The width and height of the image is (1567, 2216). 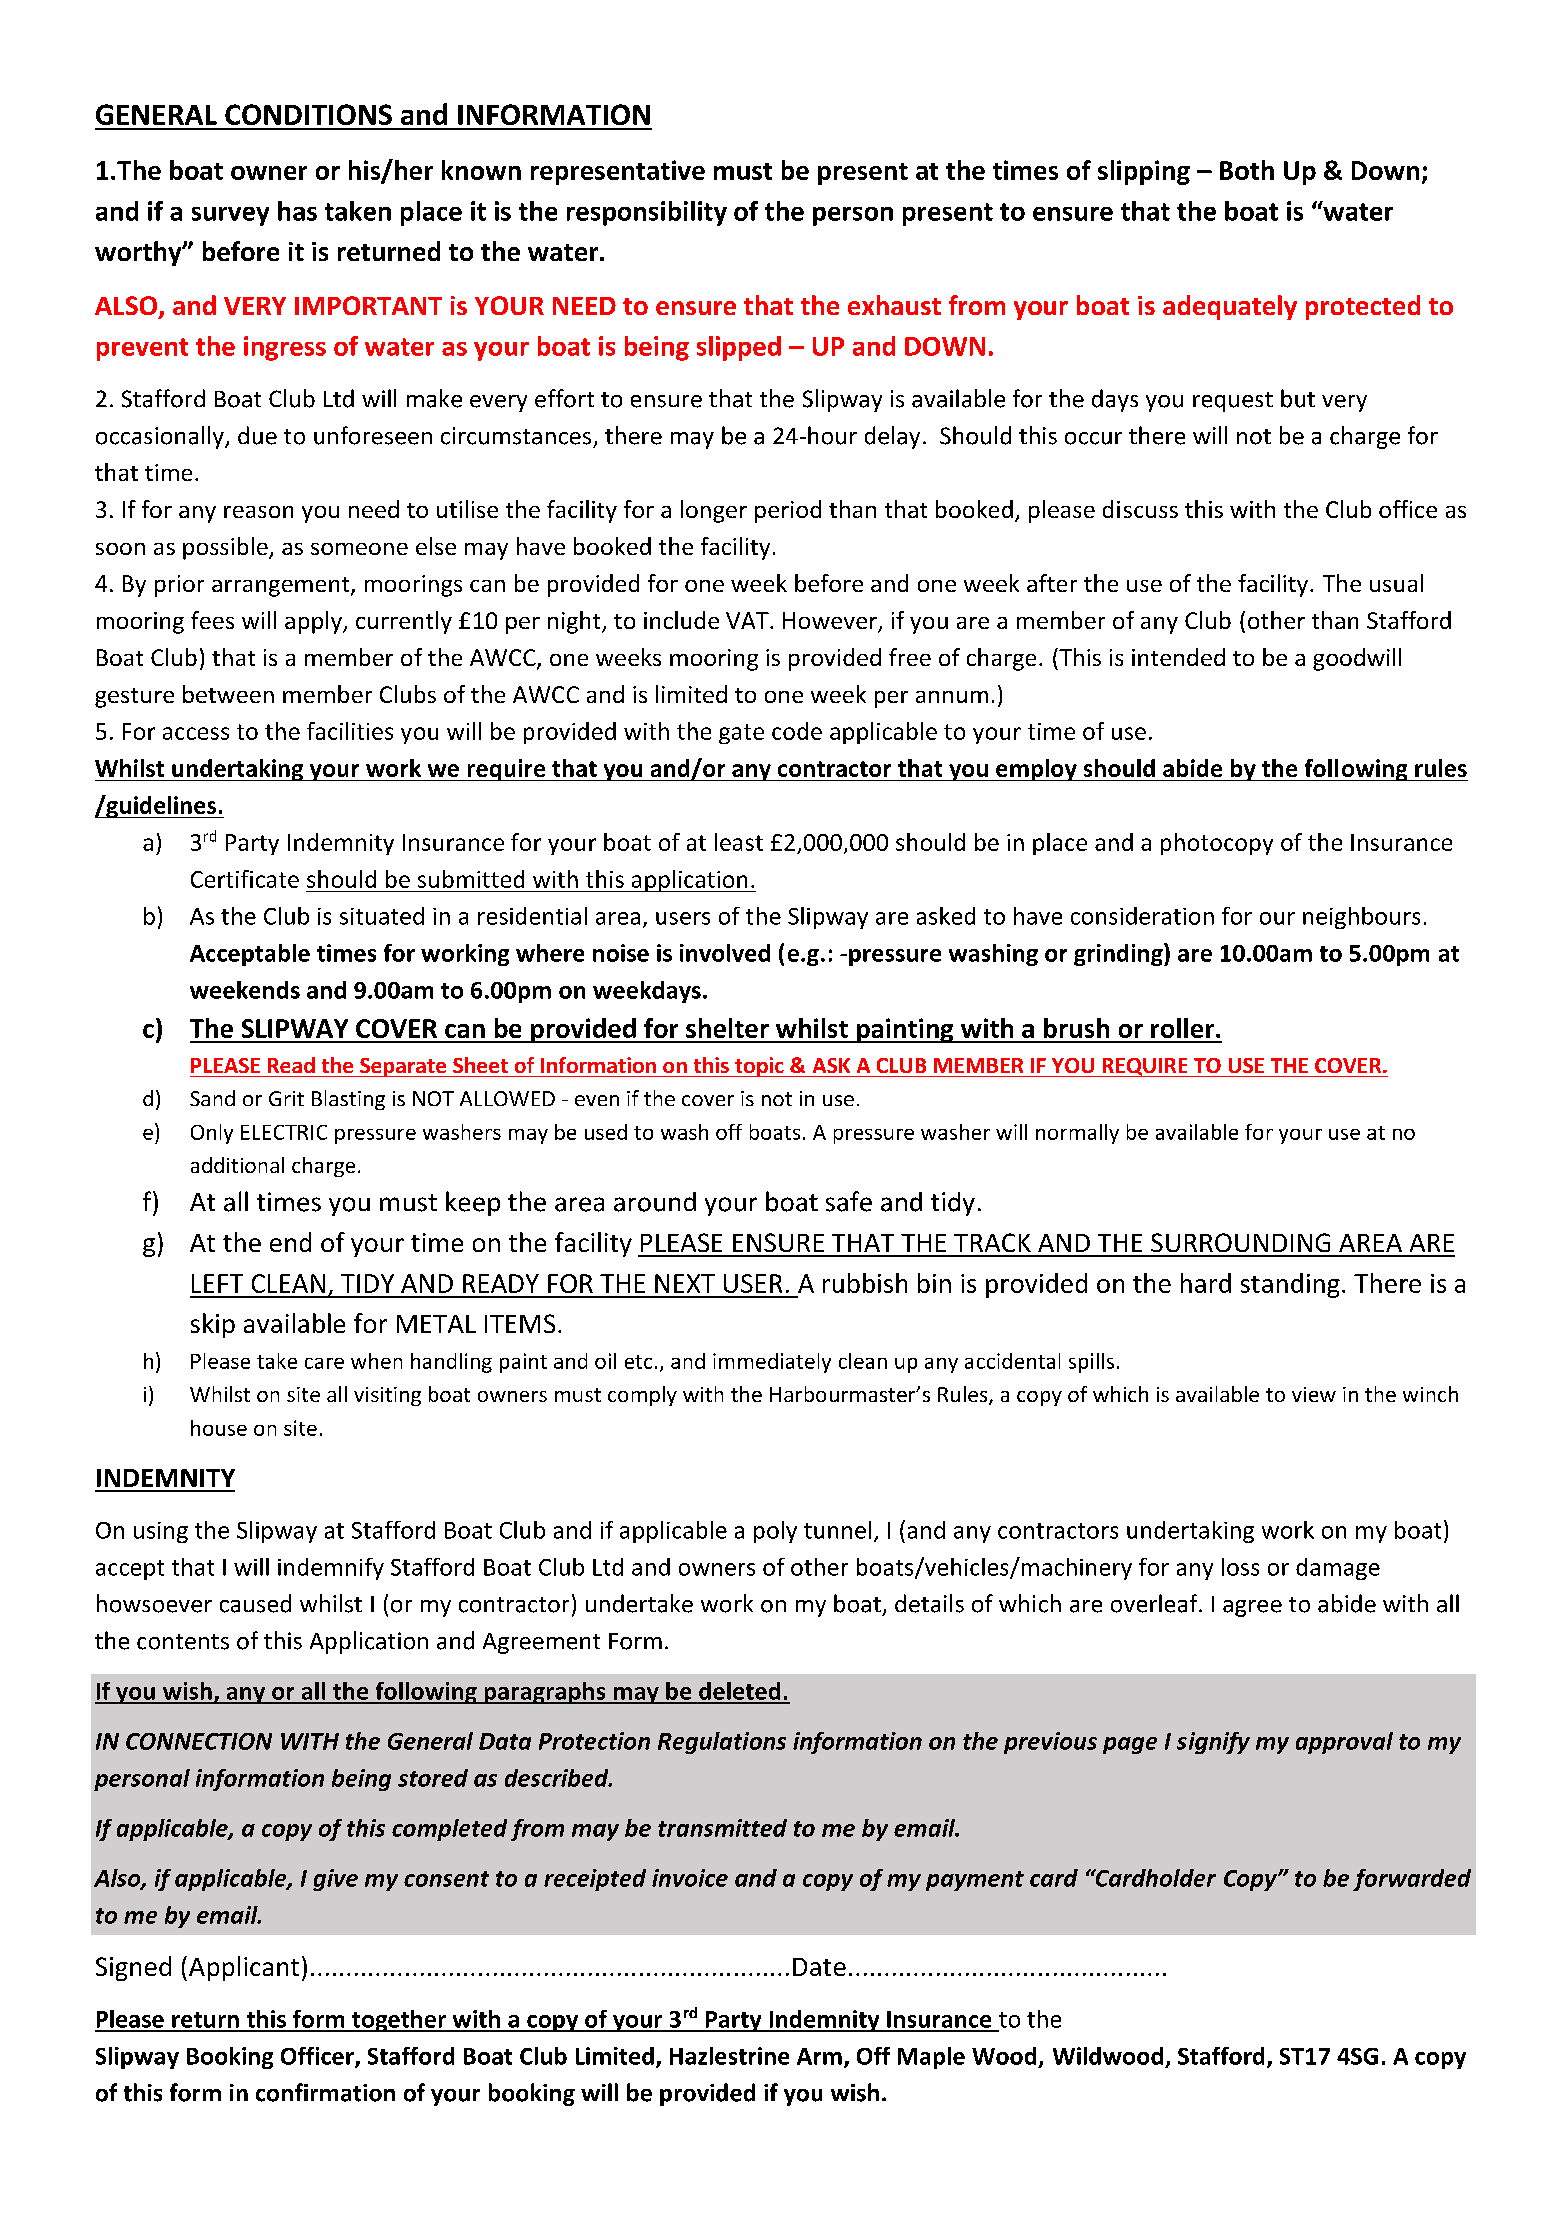 What do you see at coordinates (819, 2056) in the image?
I see `Arm` at bounding box center [819, 2056].
